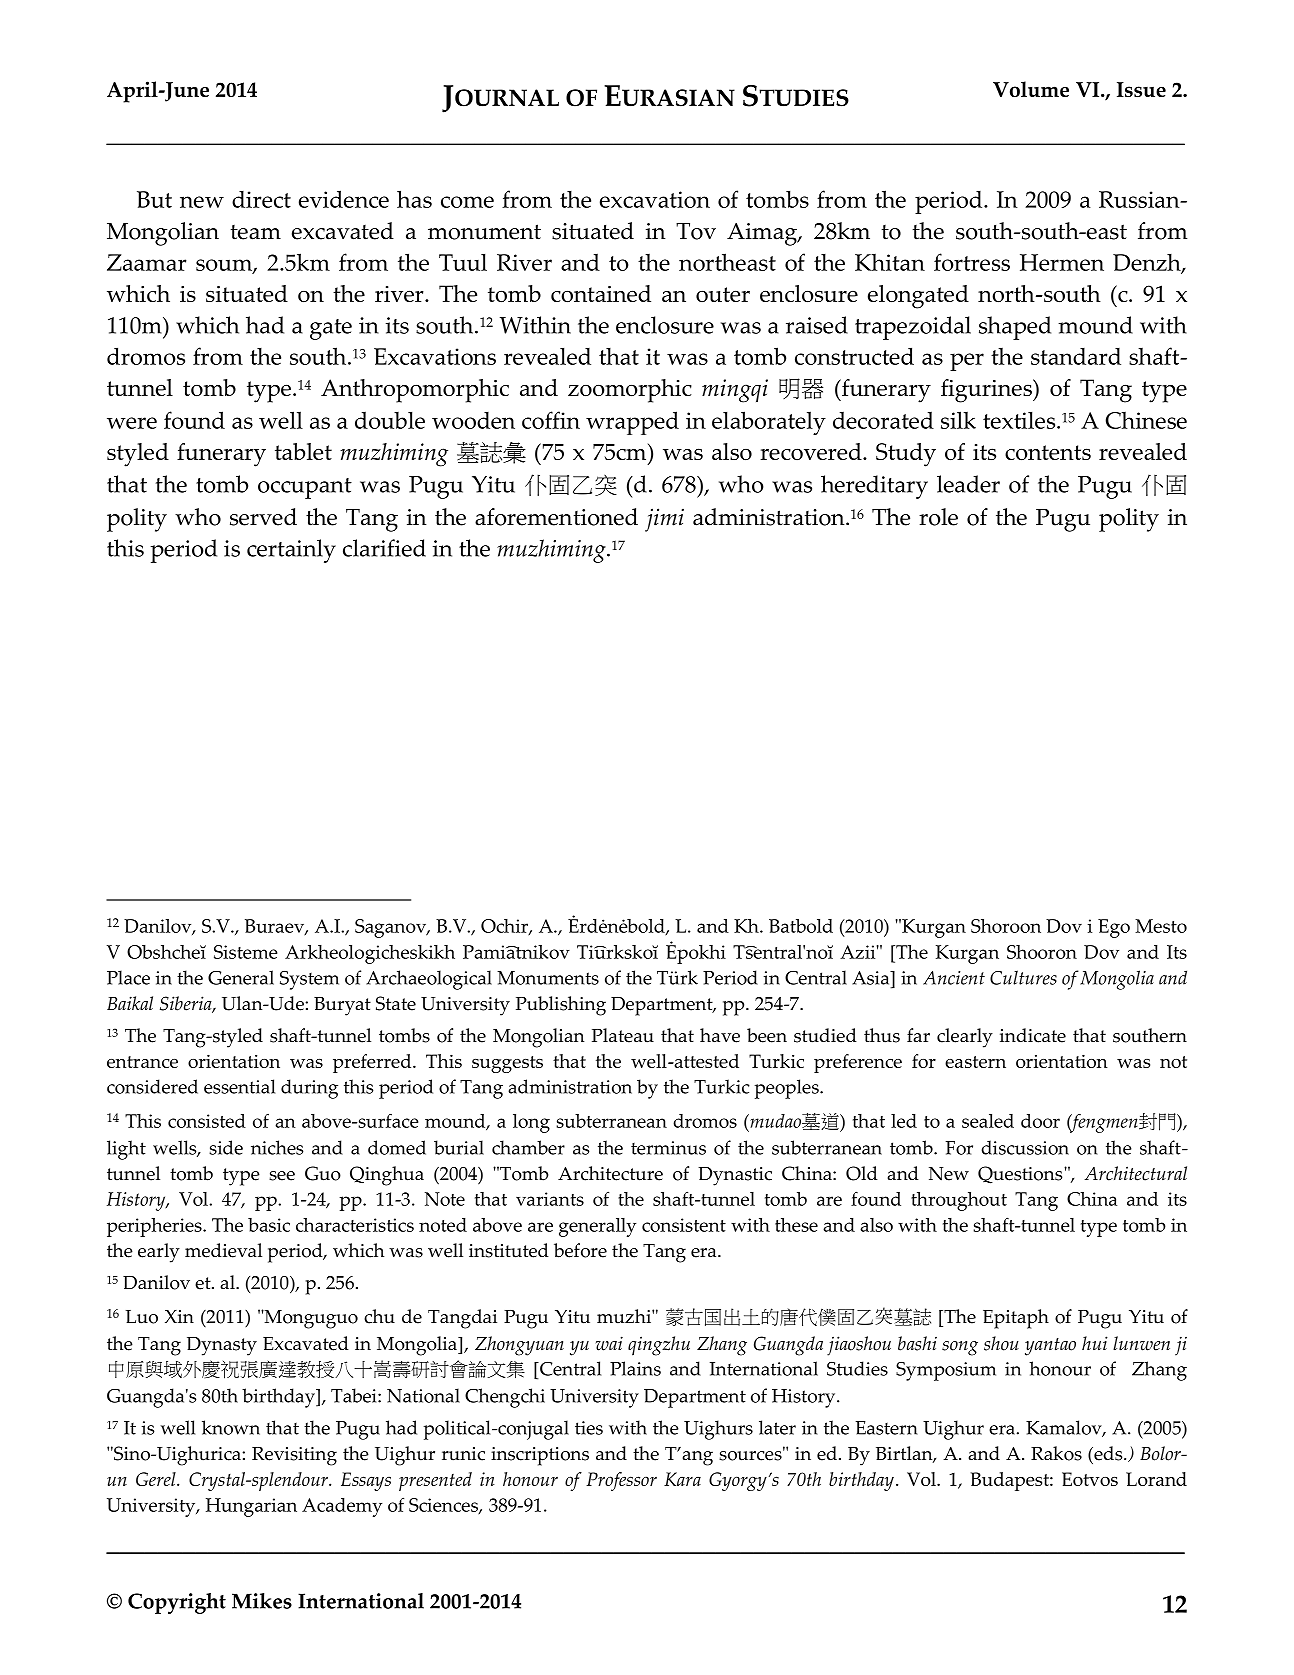  I want to click on Tov, so click(696, 231).
